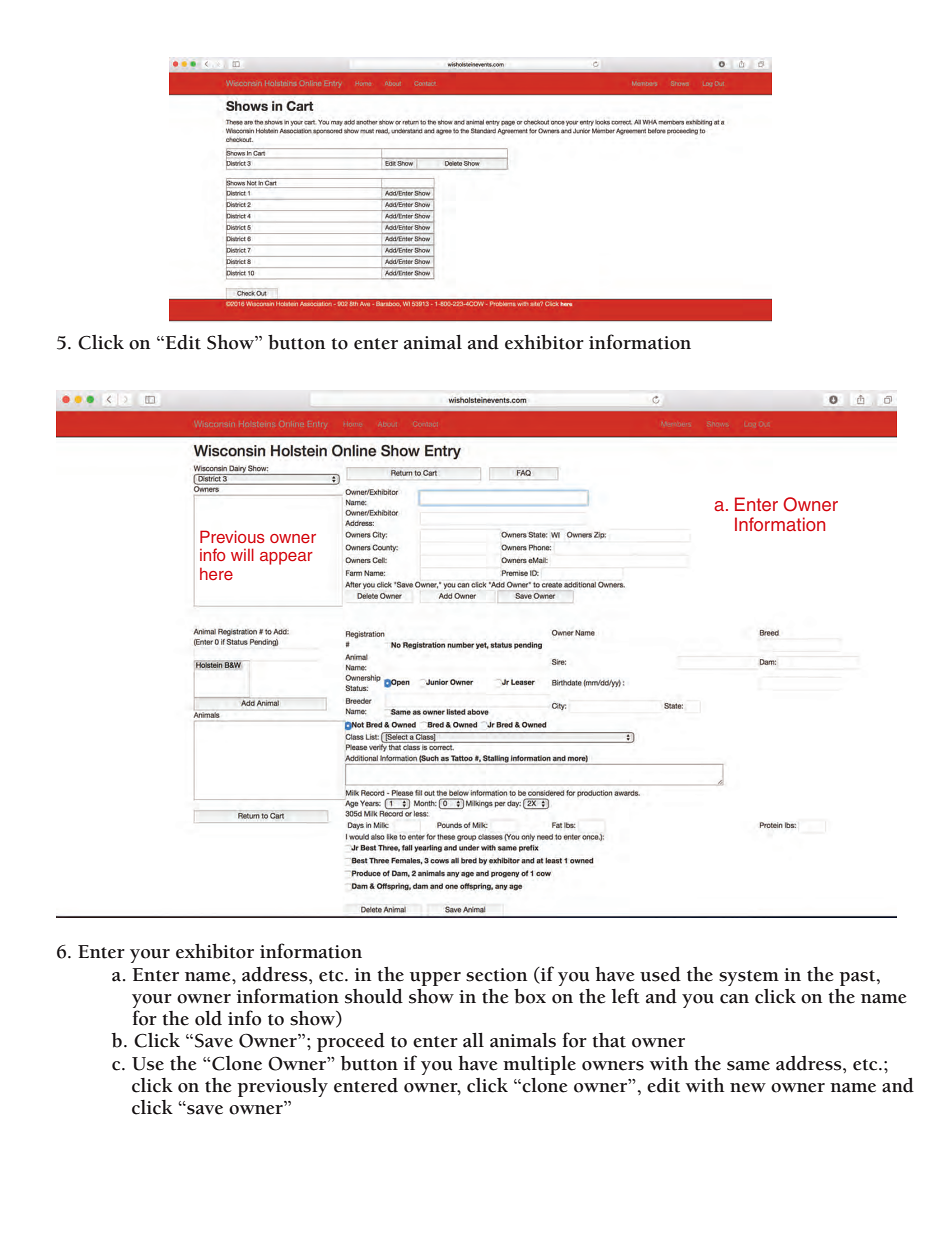 The width and height of the page is (952, 1233). Describe the element at coordinates (539, 1065) in the page. I see `multiple` at that location.
